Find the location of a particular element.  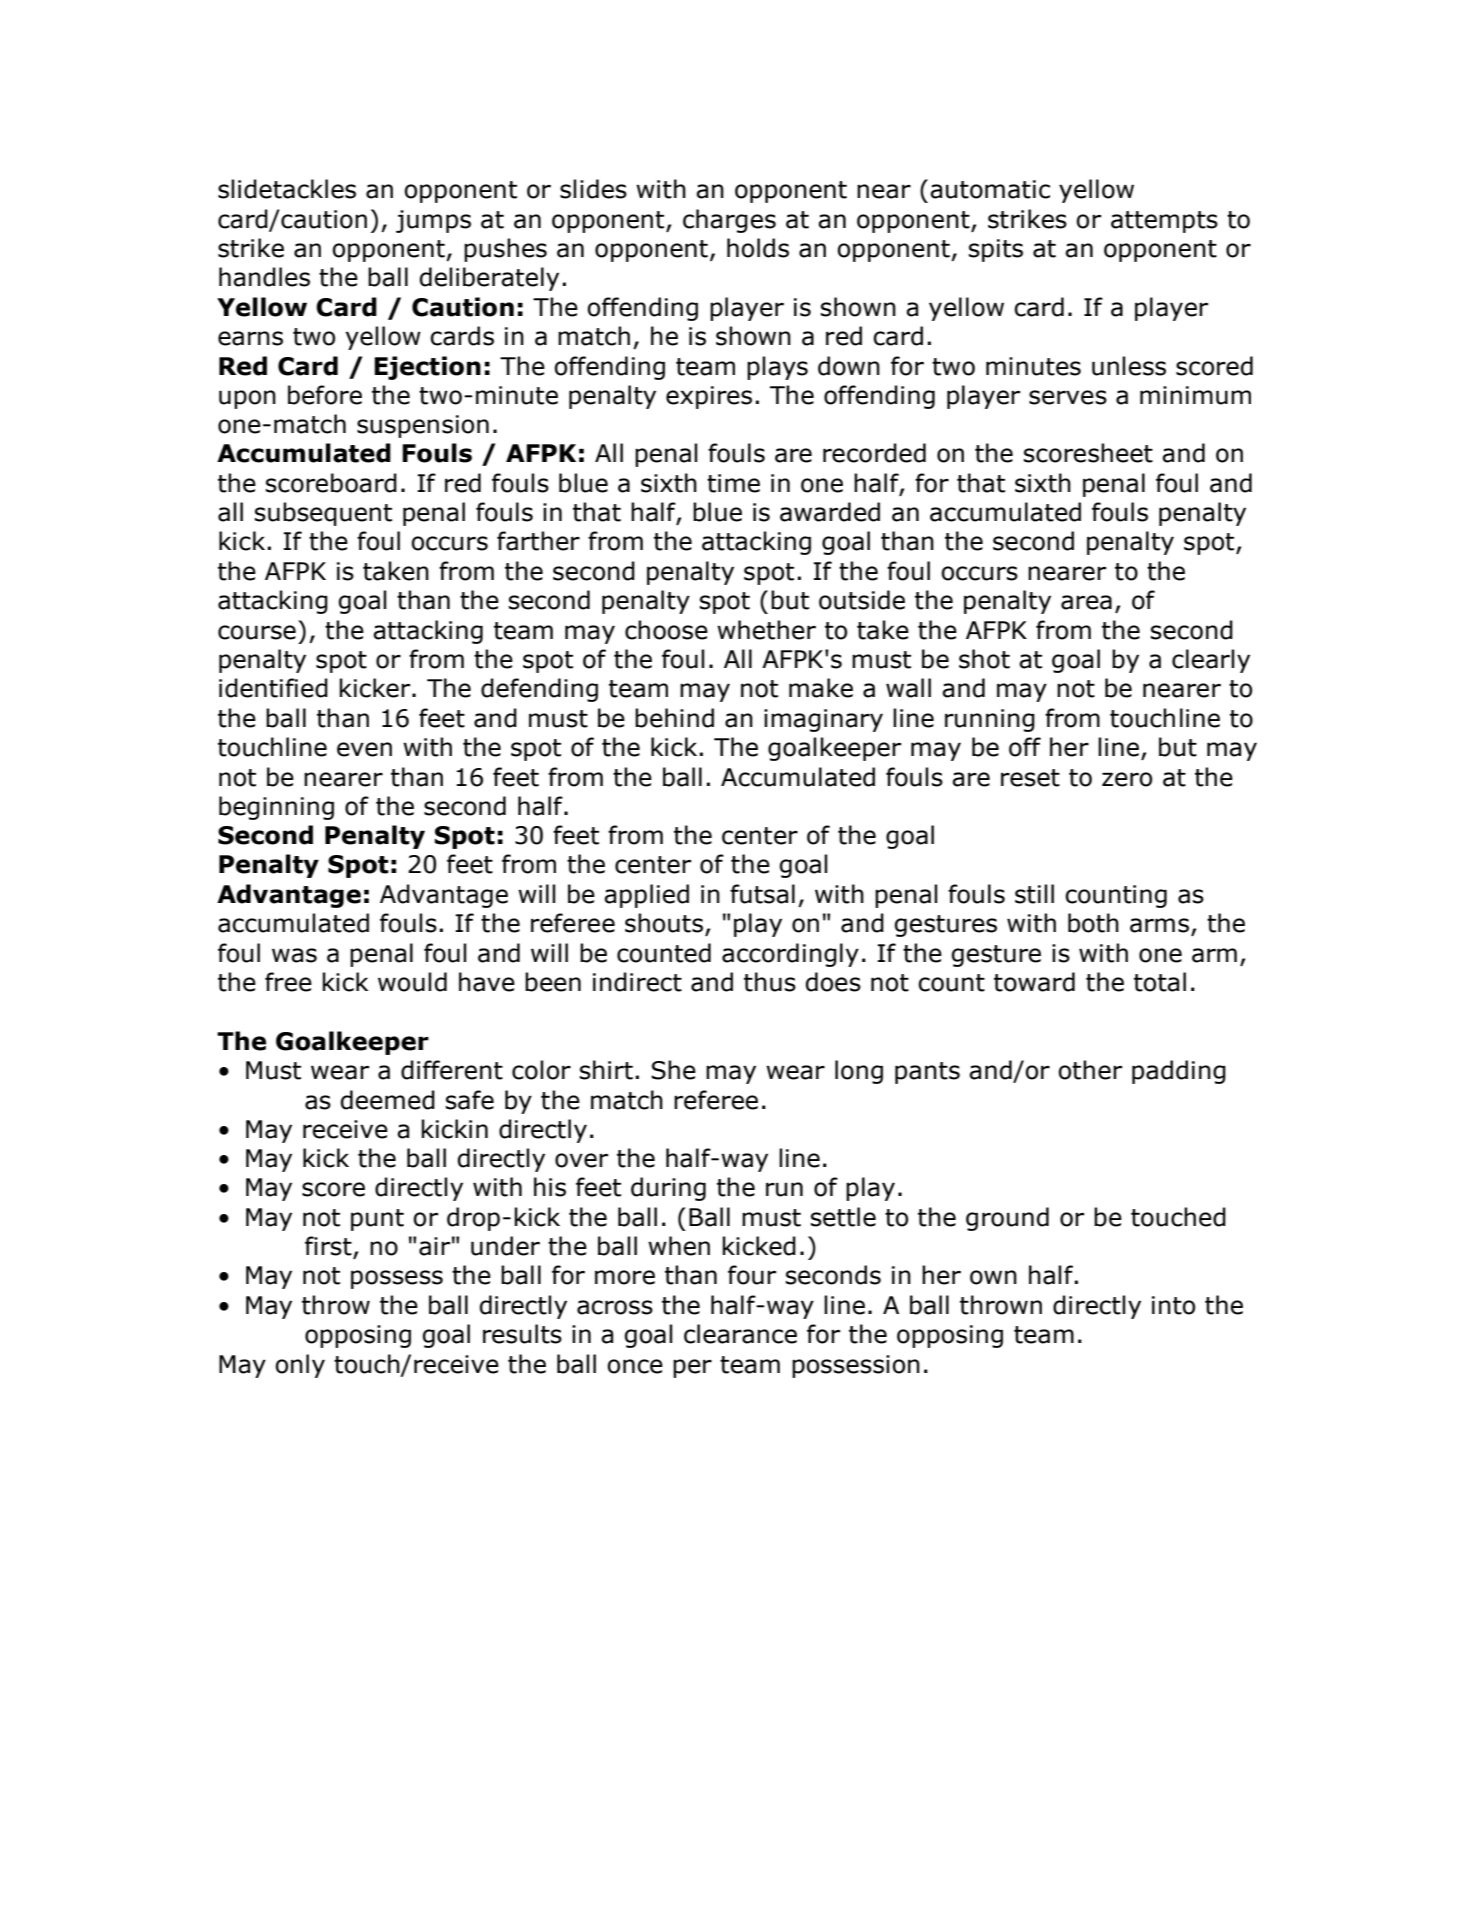

only is located at coordinates (300, 1366).
